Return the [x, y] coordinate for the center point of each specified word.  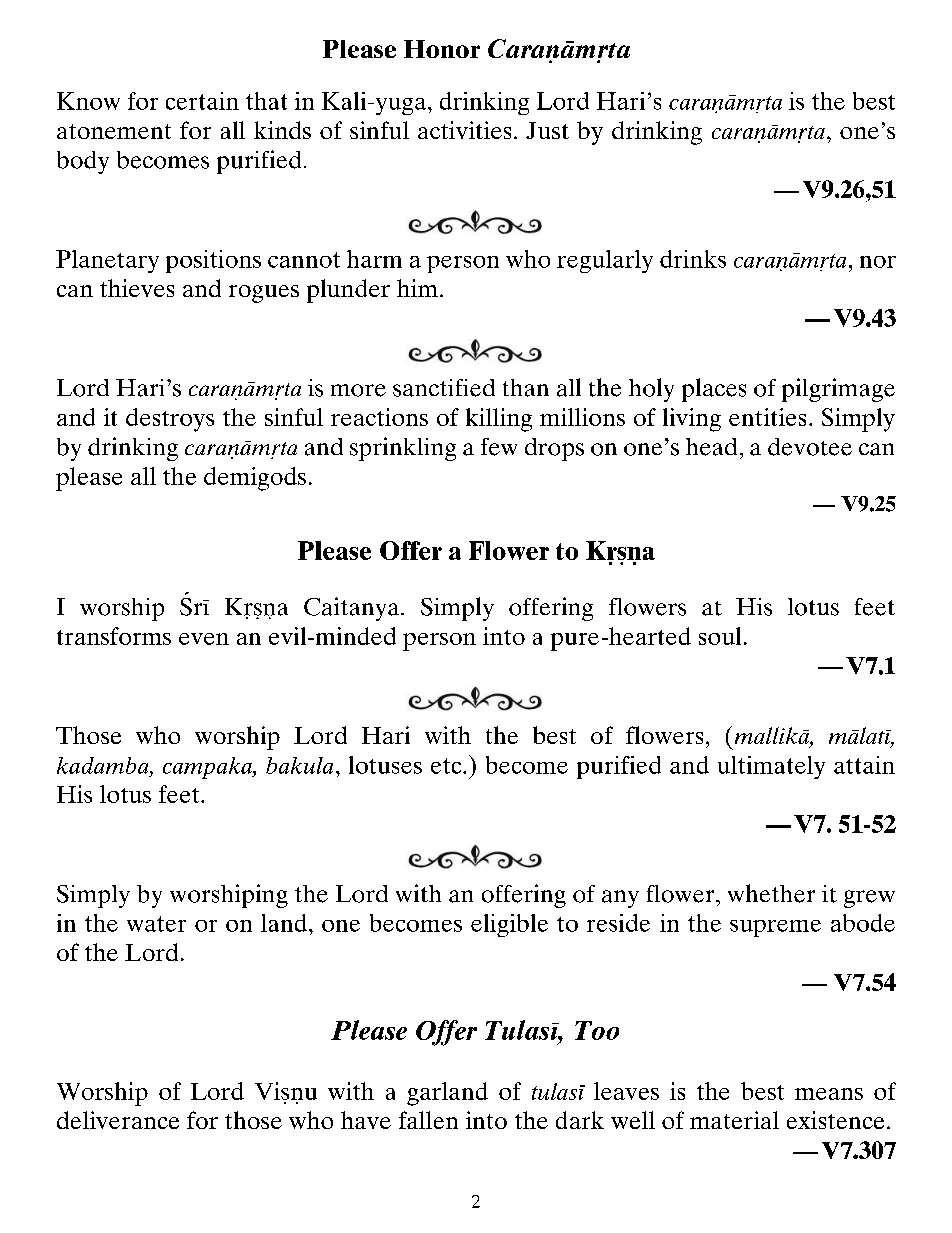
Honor [442, 49]
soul [720, 636]
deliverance [118, 1120]
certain [202, 101]
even [204, 639]
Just [547, 130]
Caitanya [353, 609]
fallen [428, 1120]
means [829, 1094]
